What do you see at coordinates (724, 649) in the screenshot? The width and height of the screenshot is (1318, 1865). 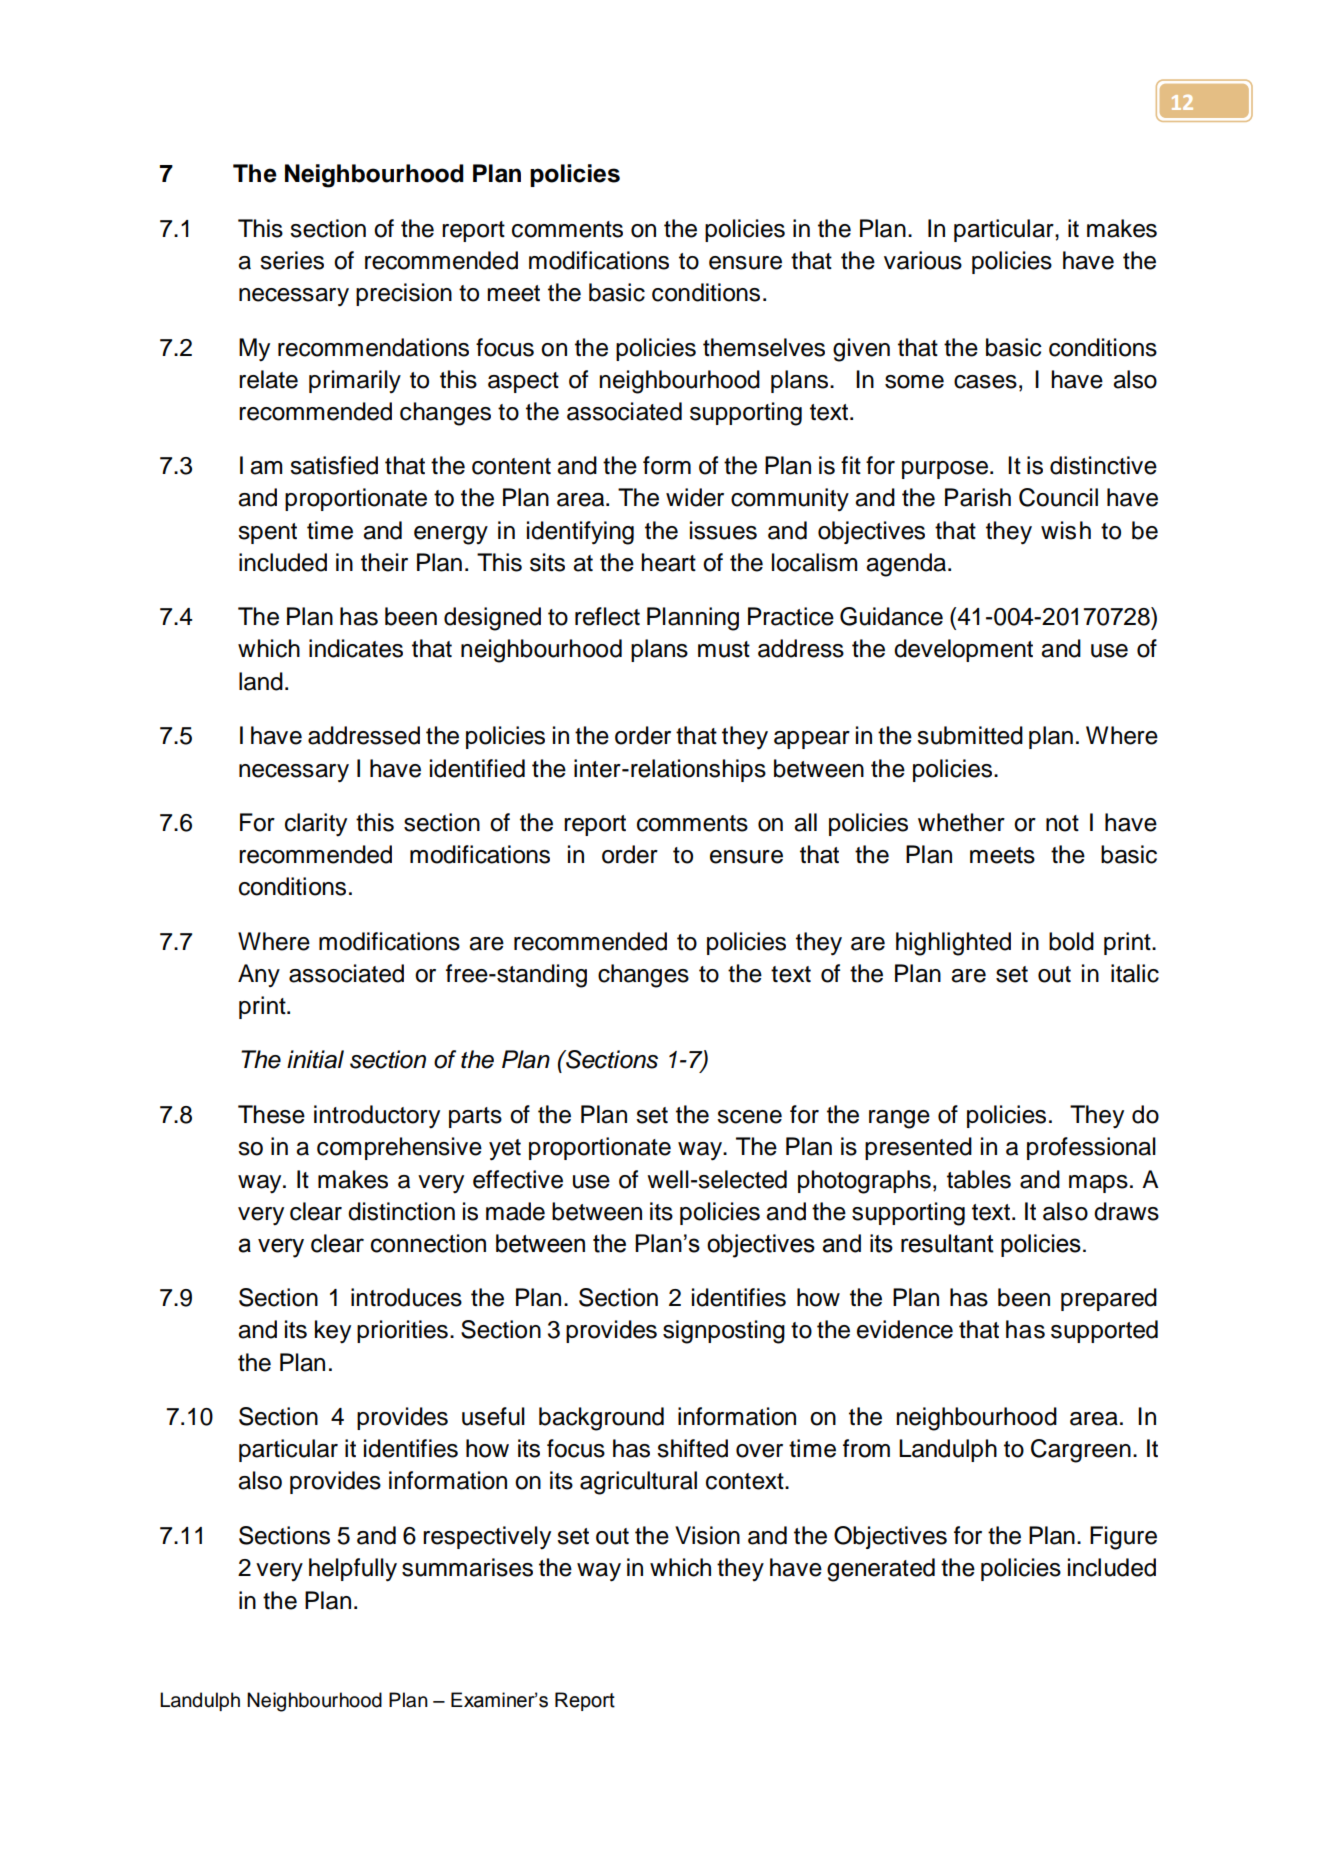 I see `must` at bounding box center [724, 649].
